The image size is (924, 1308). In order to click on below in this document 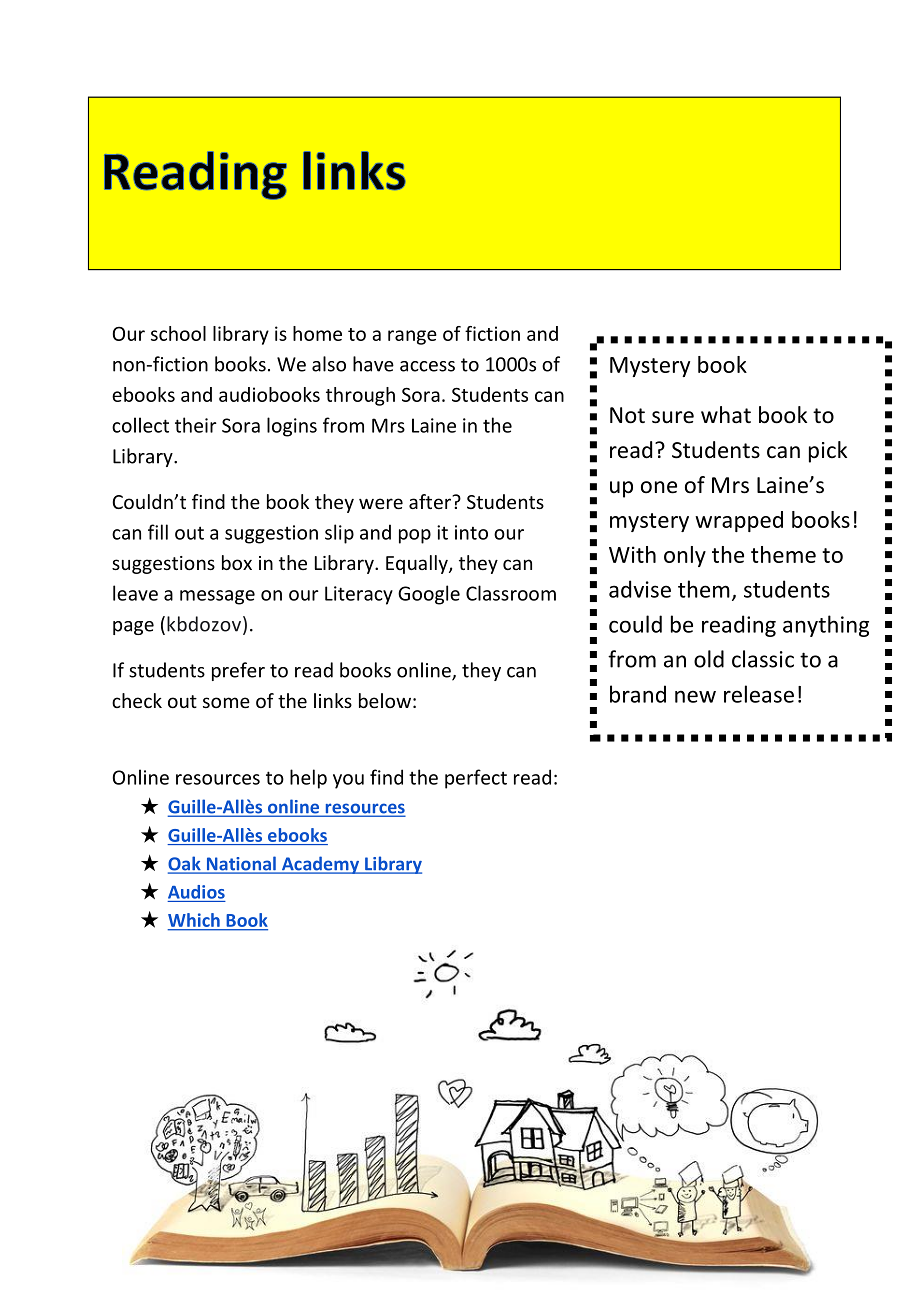, I will do `click(385, 700)`.
